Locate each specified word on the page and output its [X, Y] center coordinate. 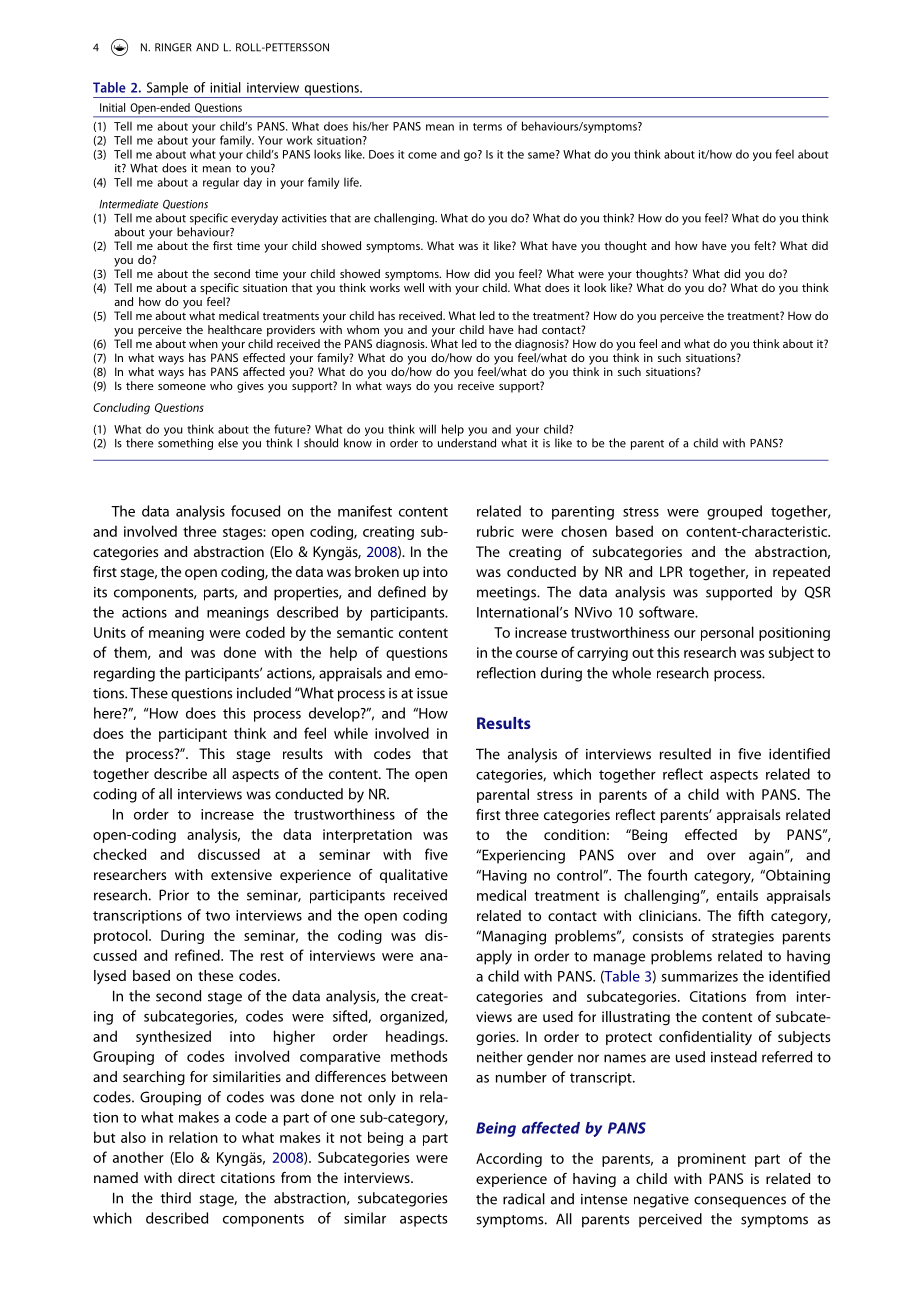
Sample [167, 90]
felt [763, 245]
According [509, 1159]
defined [402, 592]
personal [727, 633]
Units [110, 632]
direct [196, 1177]
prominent [712, 1160]
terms [487, 127]
